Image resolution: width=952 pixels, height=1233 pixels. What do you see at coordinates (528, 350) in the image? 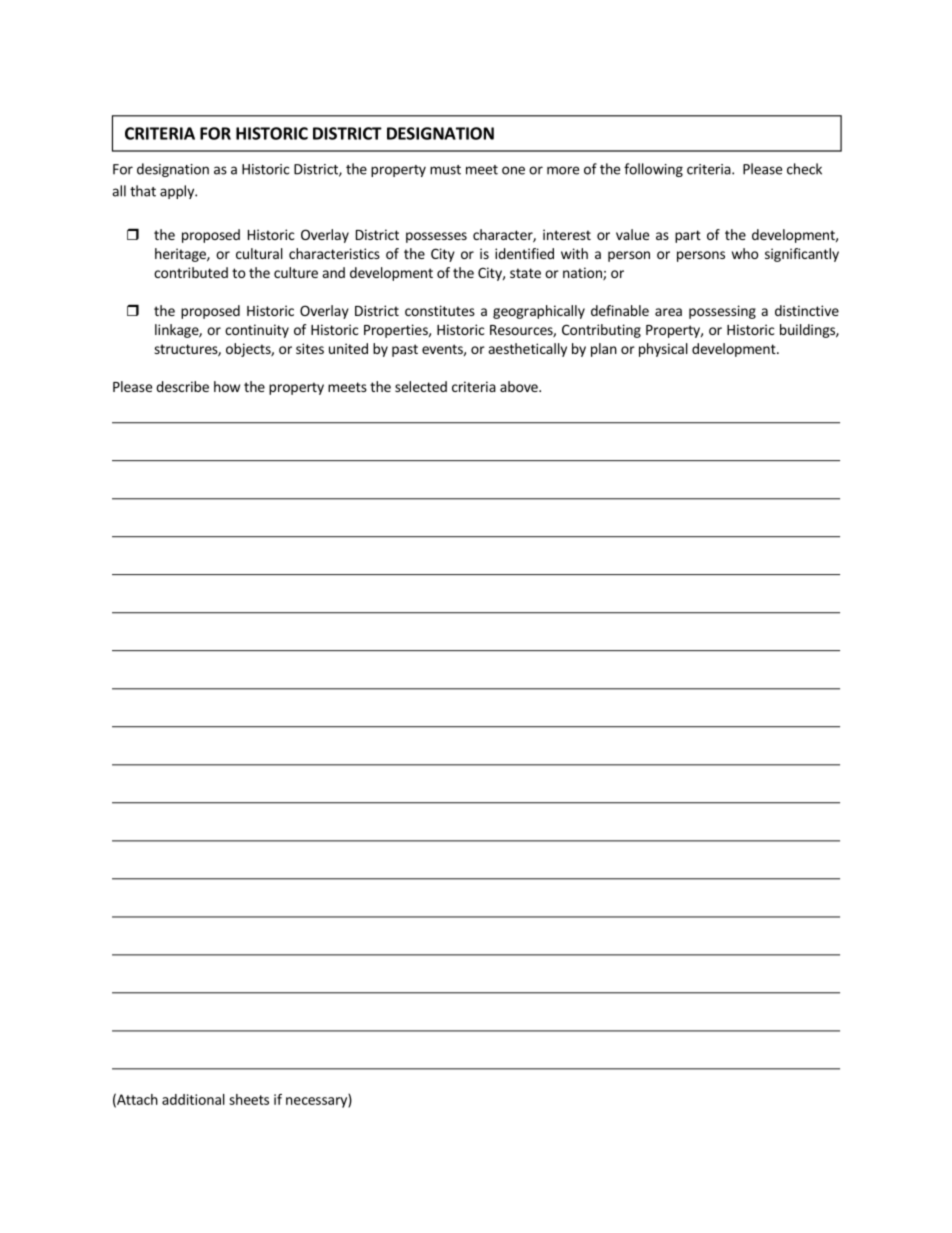
I see `aesthetically` at bounding box center [528, 350].
